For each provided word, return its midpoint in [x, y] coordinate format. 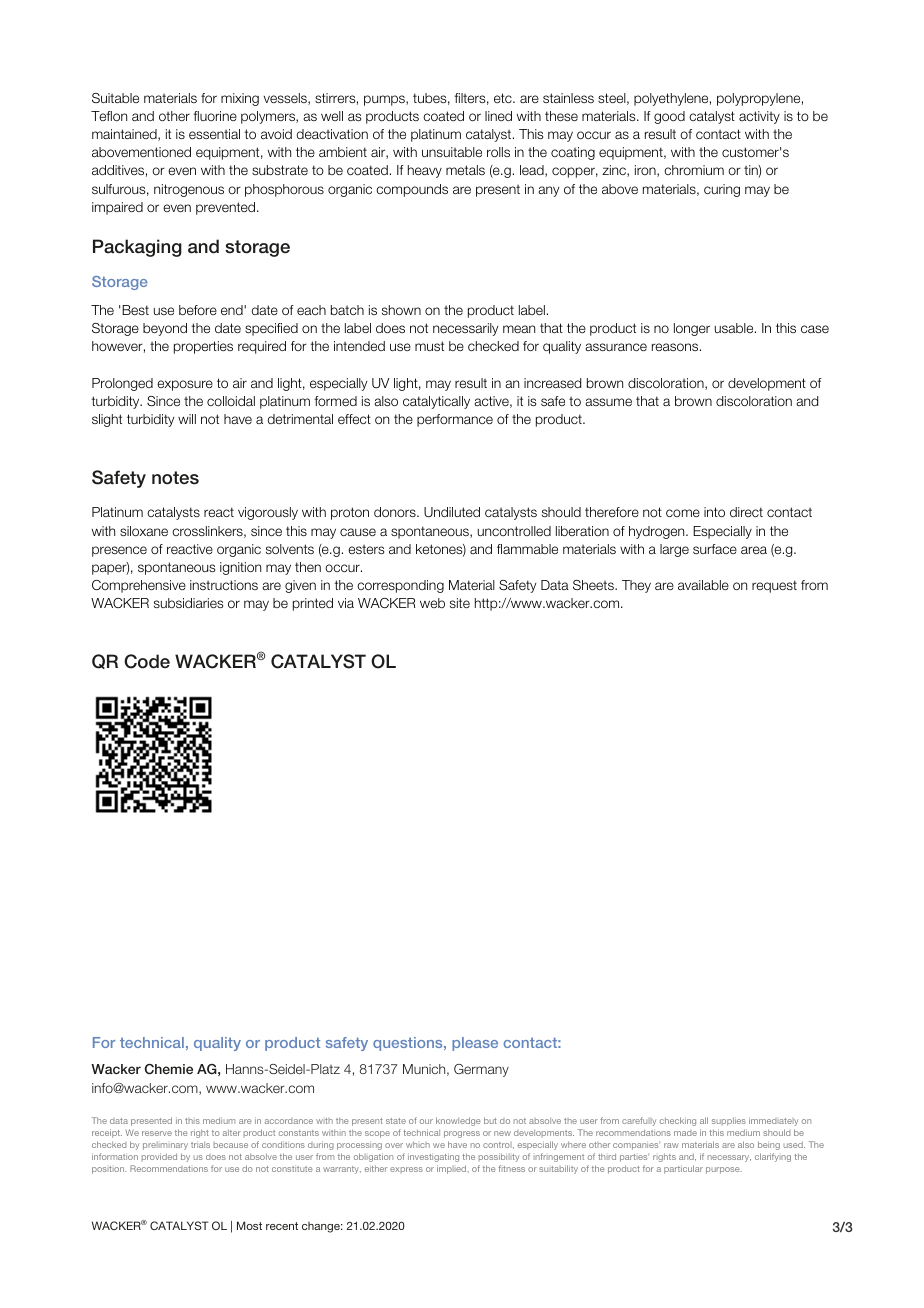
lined [498, 116]
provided [159, 1157]
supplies [729, 1121]
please [475, 1044]
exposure [185, 385]
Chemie [169, 1069]
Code [147, 661]
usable [735, 328]
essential [214, 134]
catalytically [436, 402]
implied [453, 1169]
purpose [724, 1170]
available [703, 585]
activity [759, 117]
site [460, 603]
